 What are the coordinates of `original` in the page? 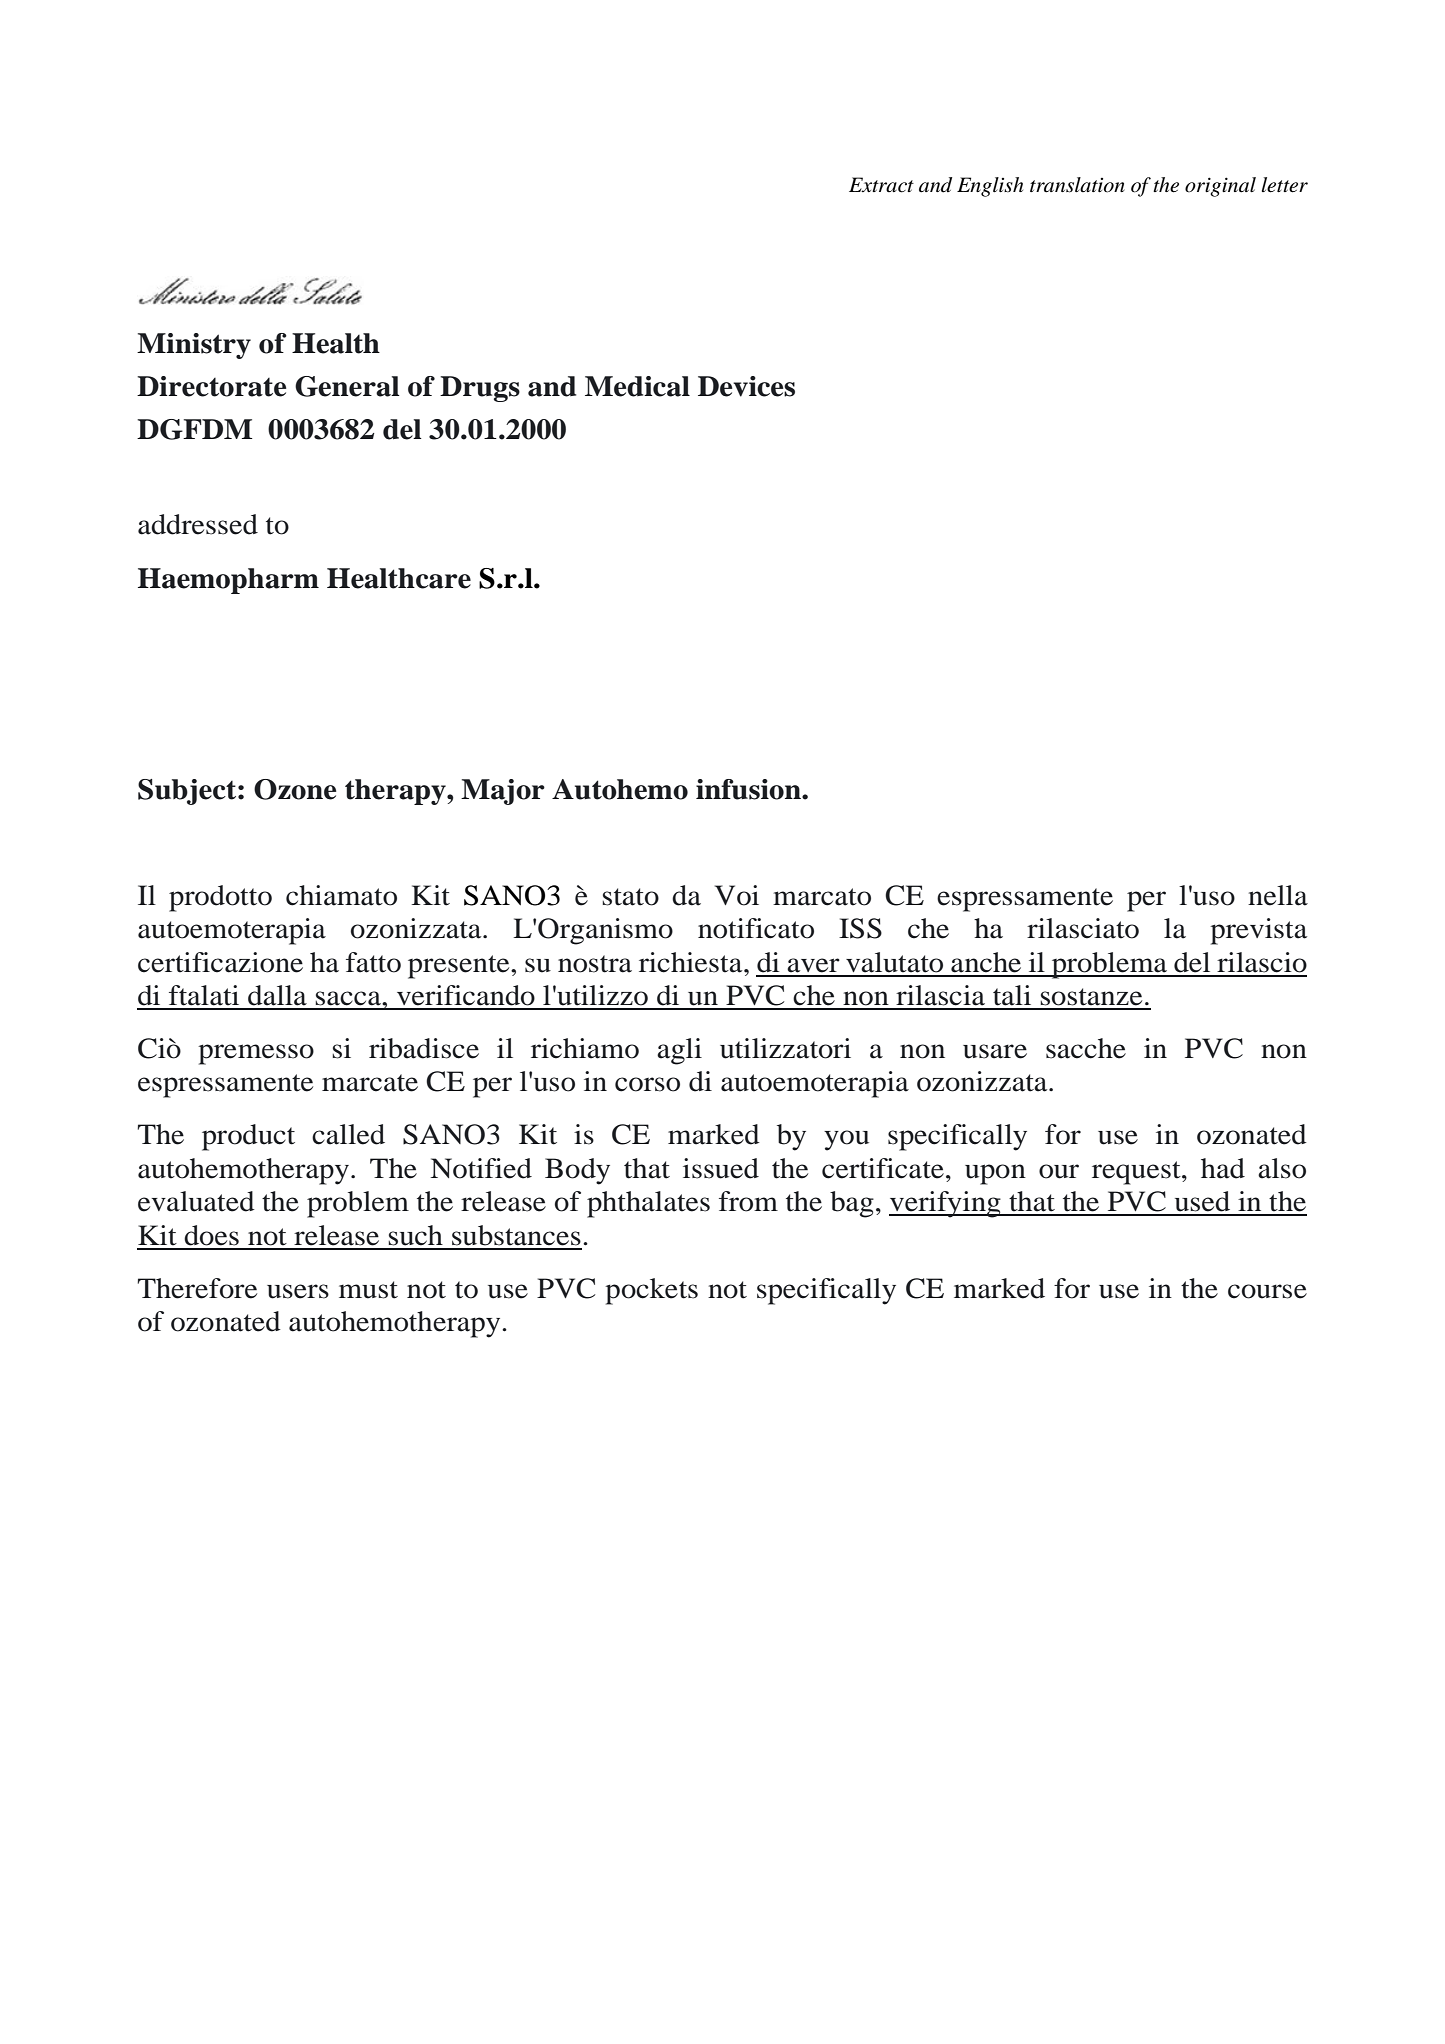 It's located at (1220, 187).
